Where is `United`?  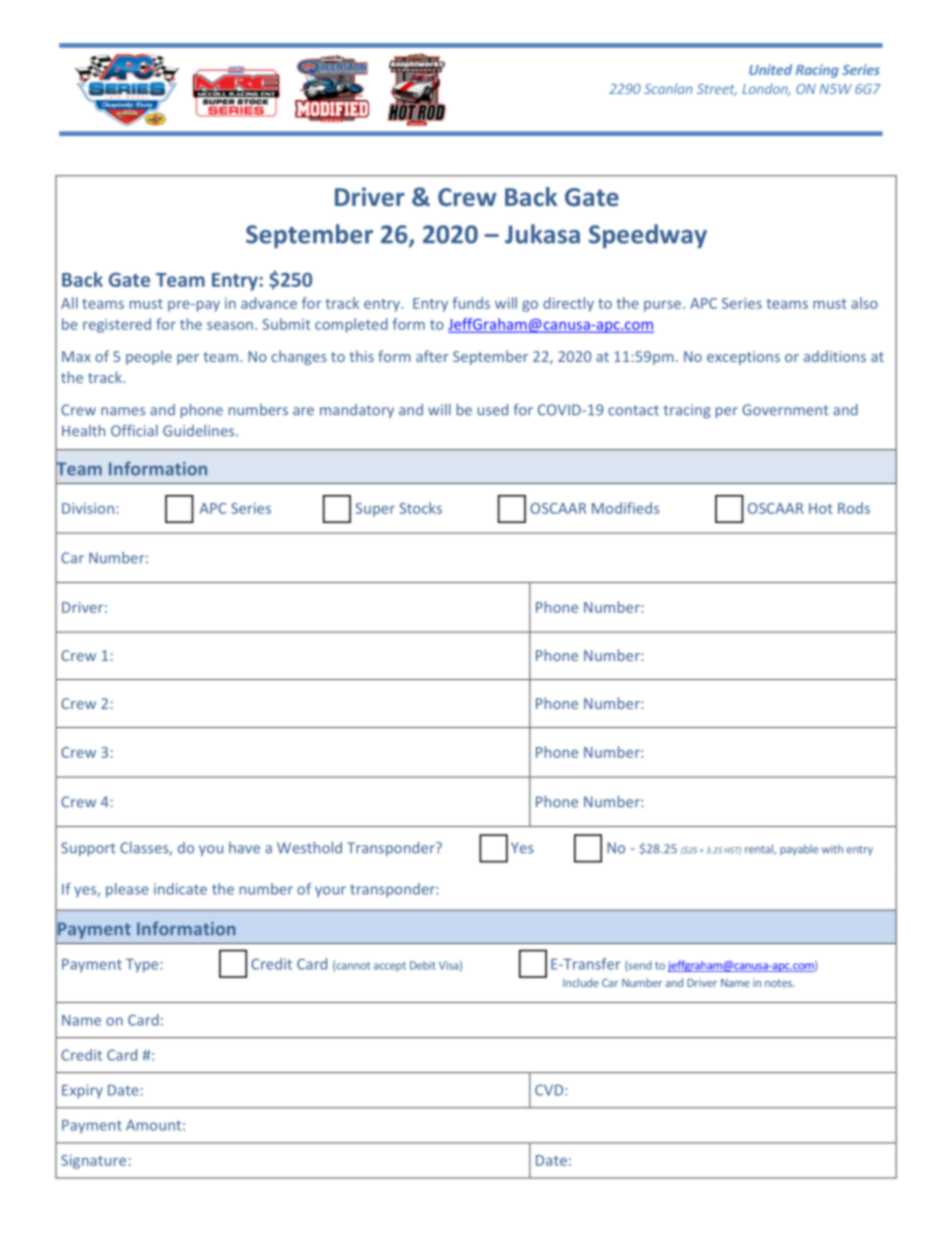 United is located at coordinates (770, 69).
